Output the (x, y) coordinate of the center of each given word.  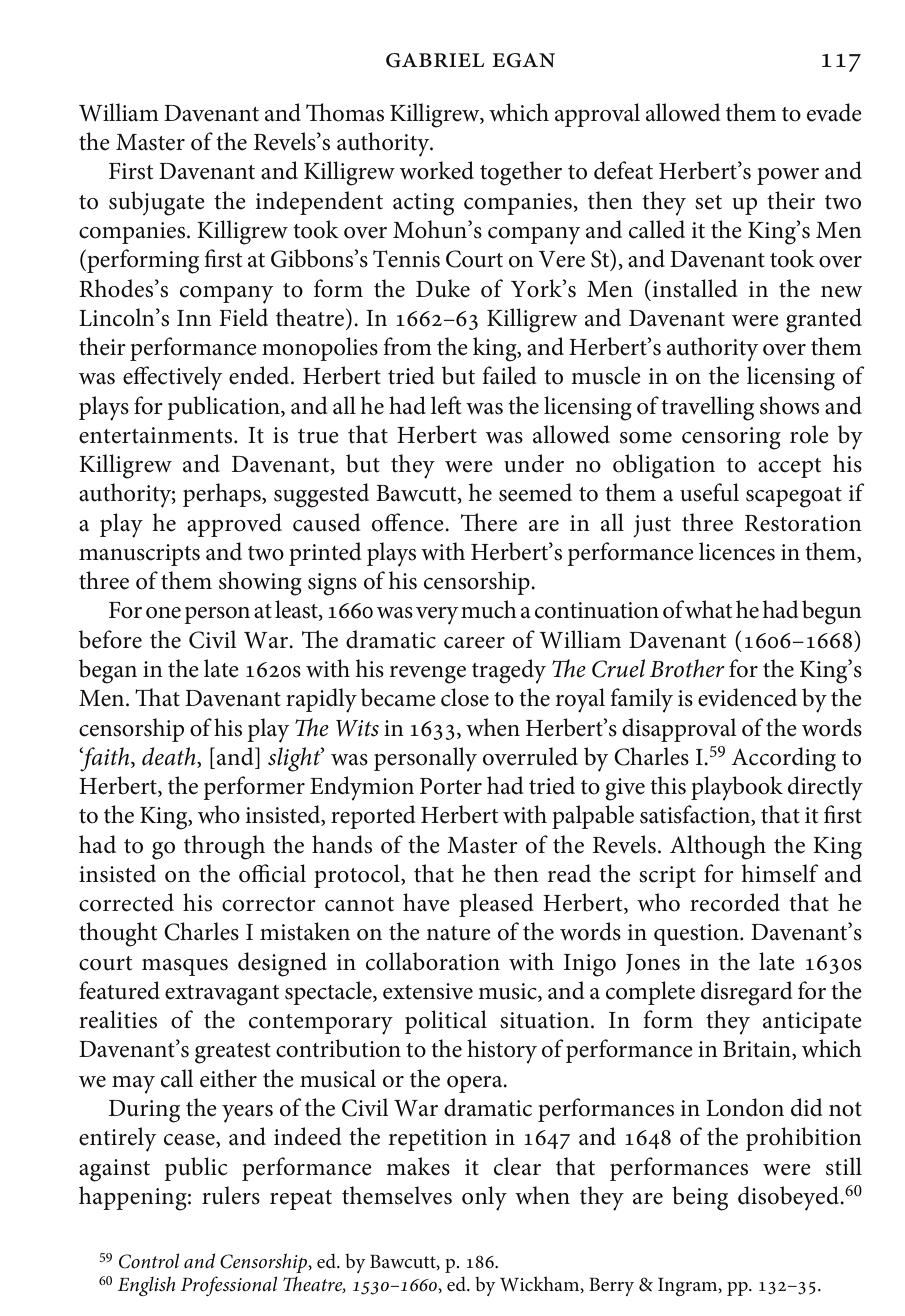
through (224, 847)
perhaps (223, 495)
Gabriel (435, 60)
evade (834, 112)
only (484, 1198)
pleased (496, 905)
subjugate (157, 203)
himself (780, 873)
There (489, 522)
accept (789, 468)
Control (149, 1261)
